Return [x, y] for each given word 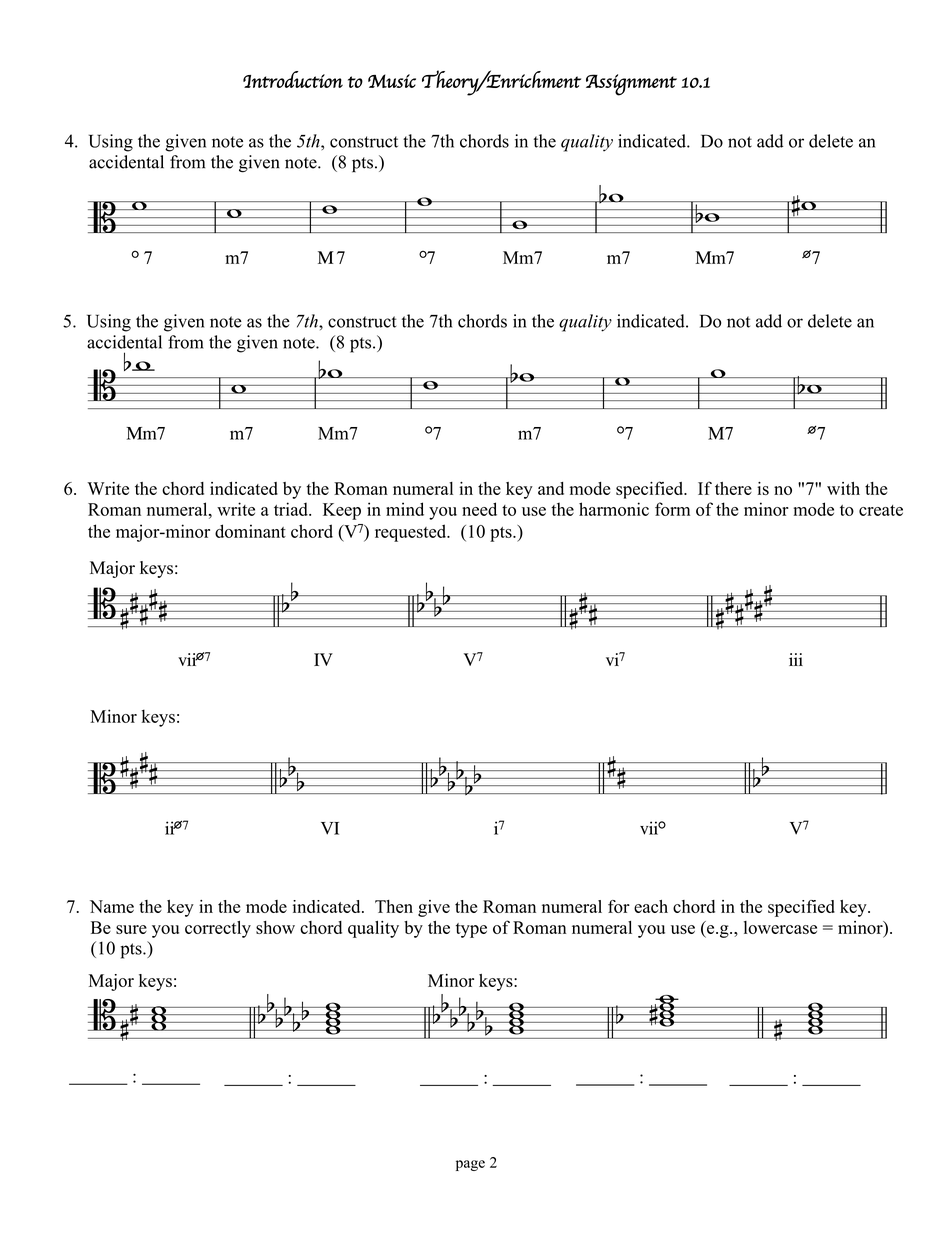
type [471, 930]
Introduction [293, 79]
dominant [250, 531]
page [470, 1165]
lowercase [780, 927]
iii [796, 659]
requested [412, 533]
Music [392, 81]
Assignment [631, 85]
